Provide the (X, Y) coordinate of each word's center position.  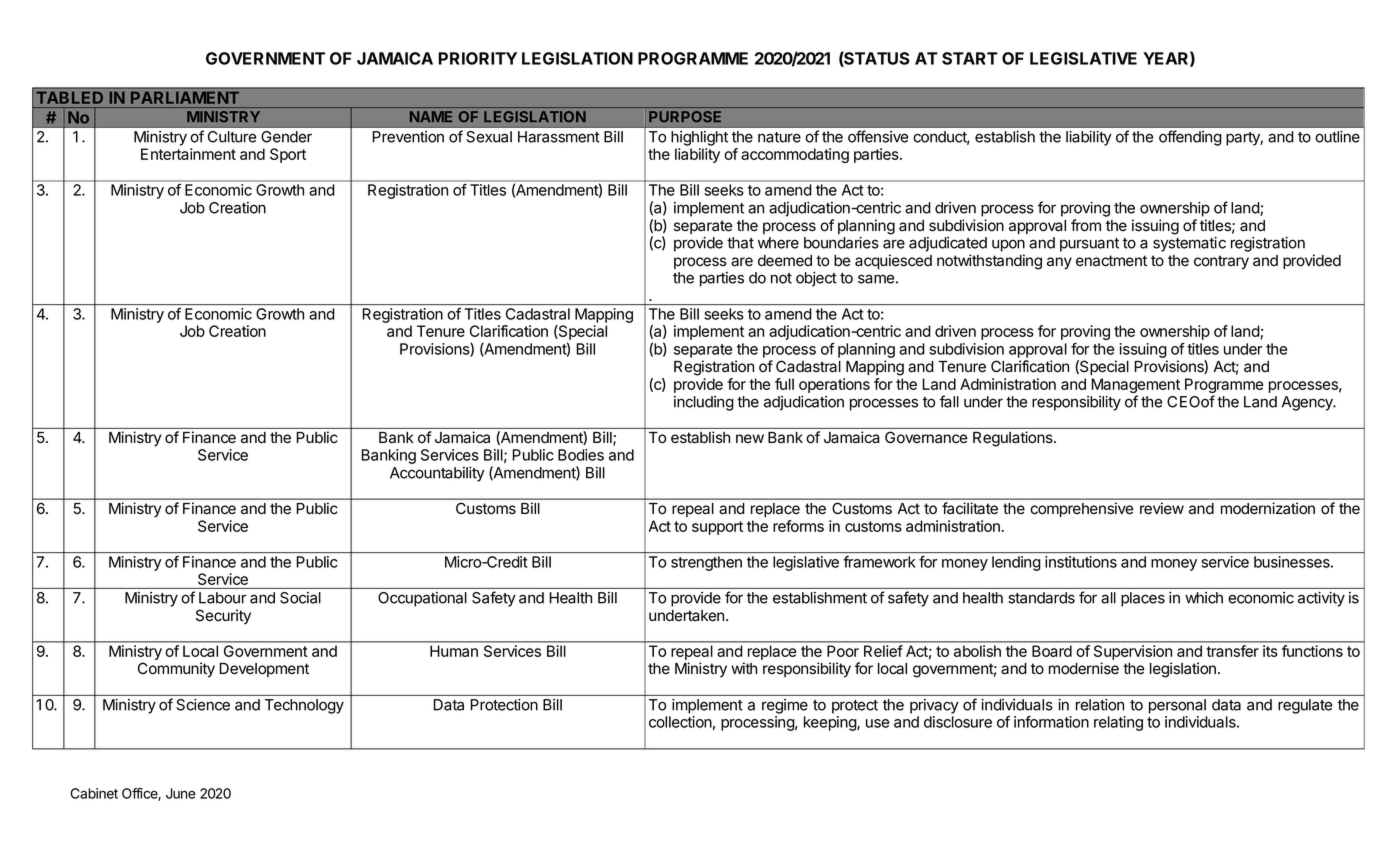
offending (1190, 138)
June (180, 793)
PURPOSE (685, 116)
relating (1118, 723)
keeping (831, 723)
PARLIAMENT (185, 98)
